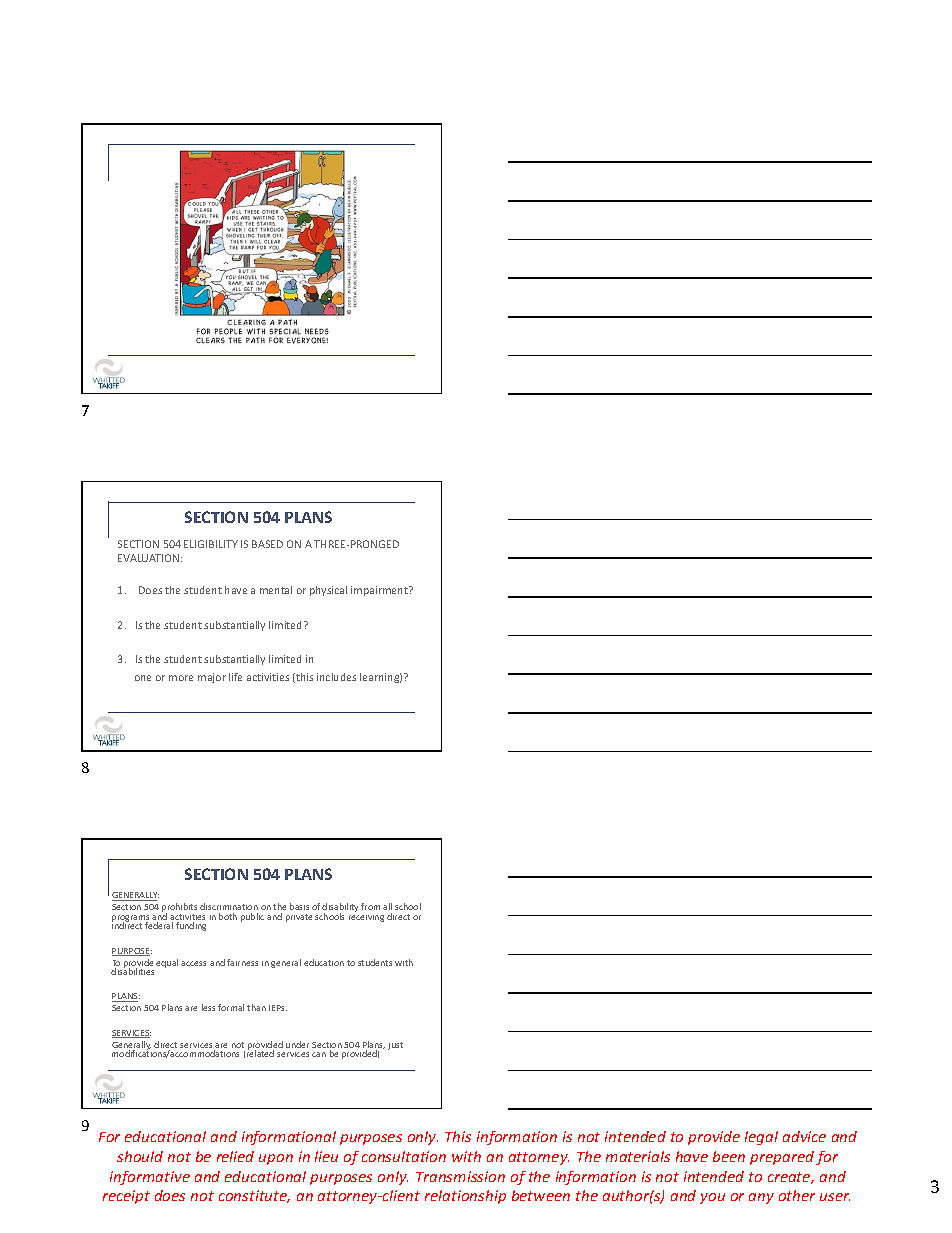 The image size is (952, 1233). Describe the element at coordinates (366, 916) in the image. I see `receiving` at that location.
